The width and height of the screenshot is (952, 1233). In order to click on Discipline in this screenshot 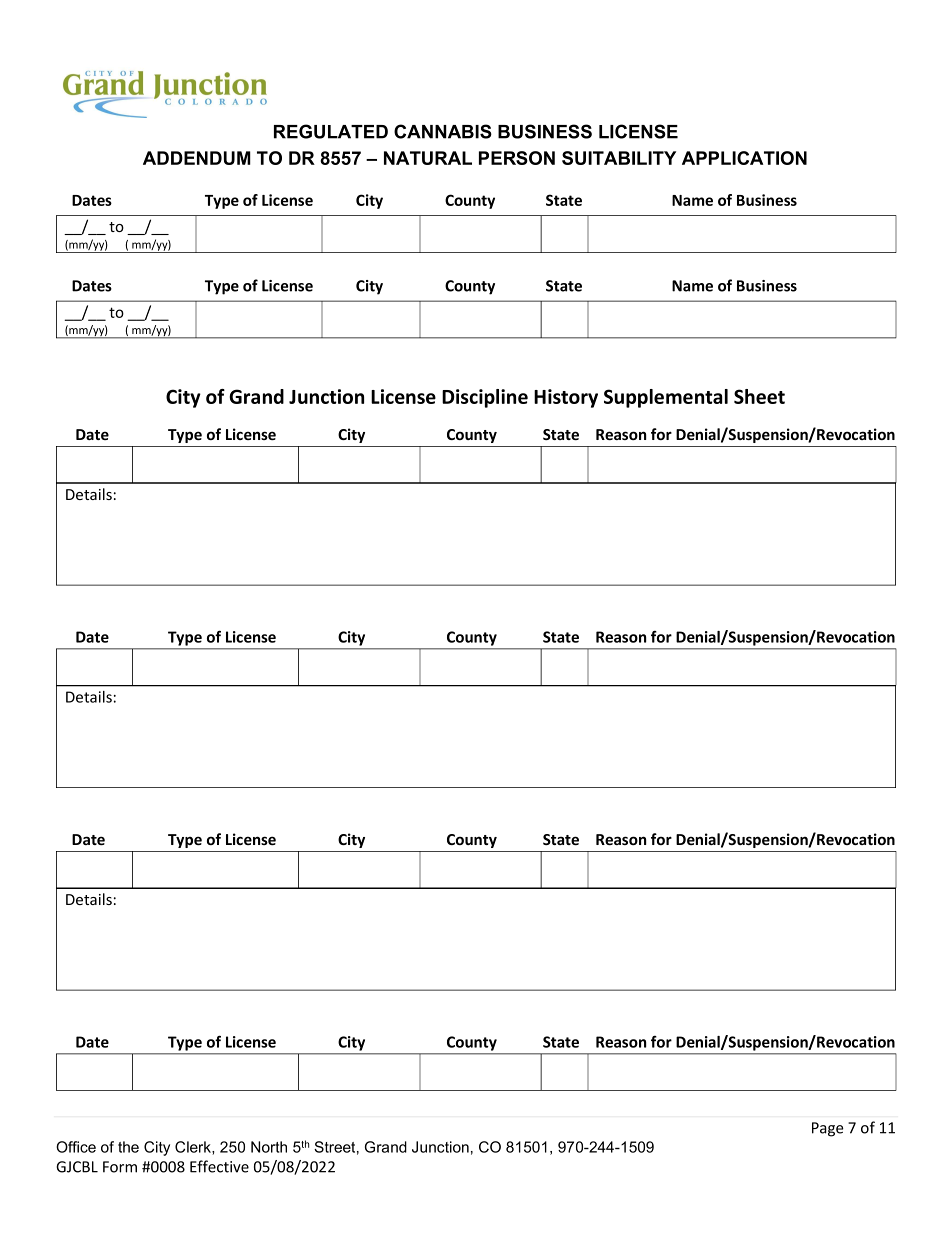, I will do `click(485, 398)`.
